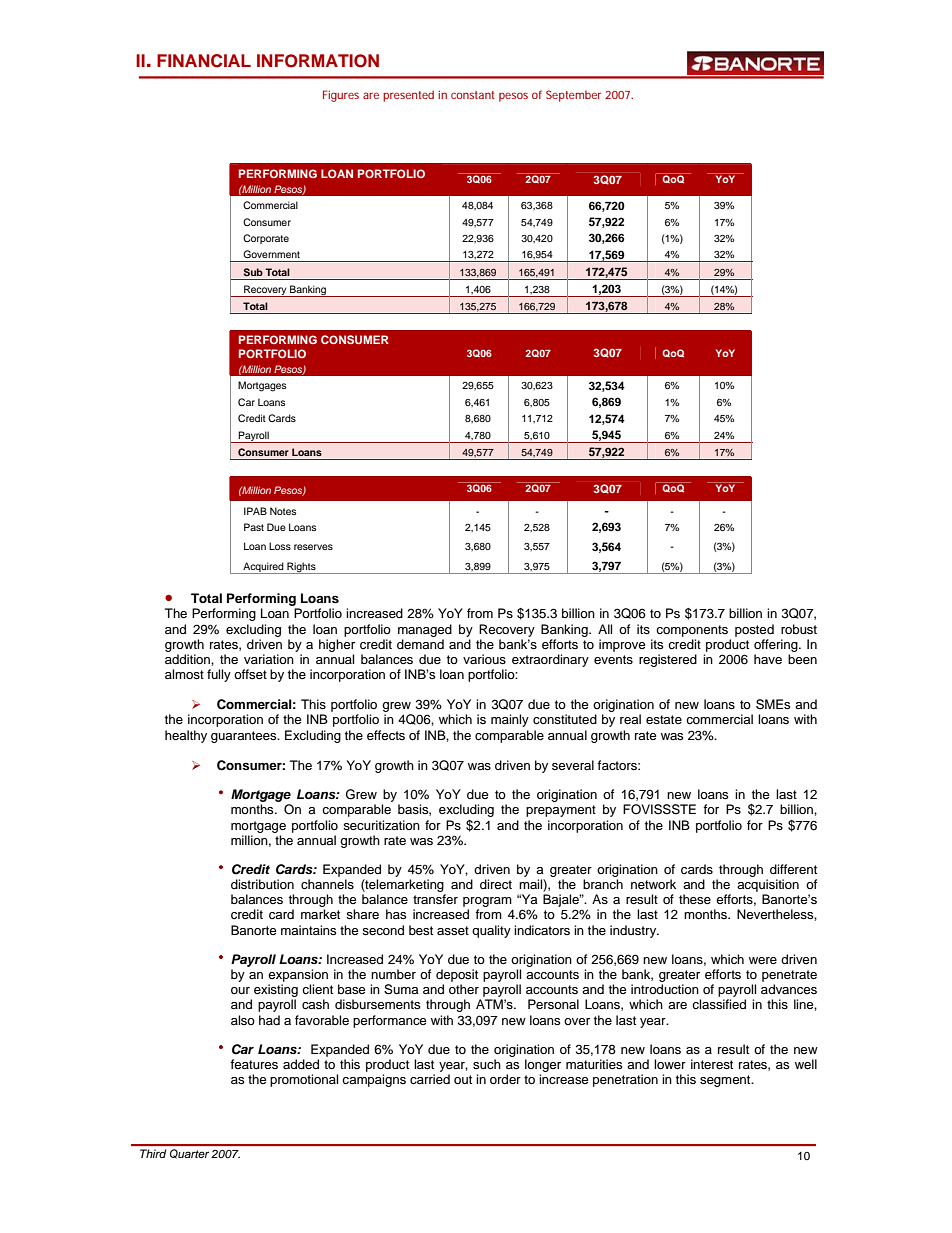 The image size is (952, 1233). Describe the element at coordinates (472, 95) in the screenshot. I see `constant` at that location.
